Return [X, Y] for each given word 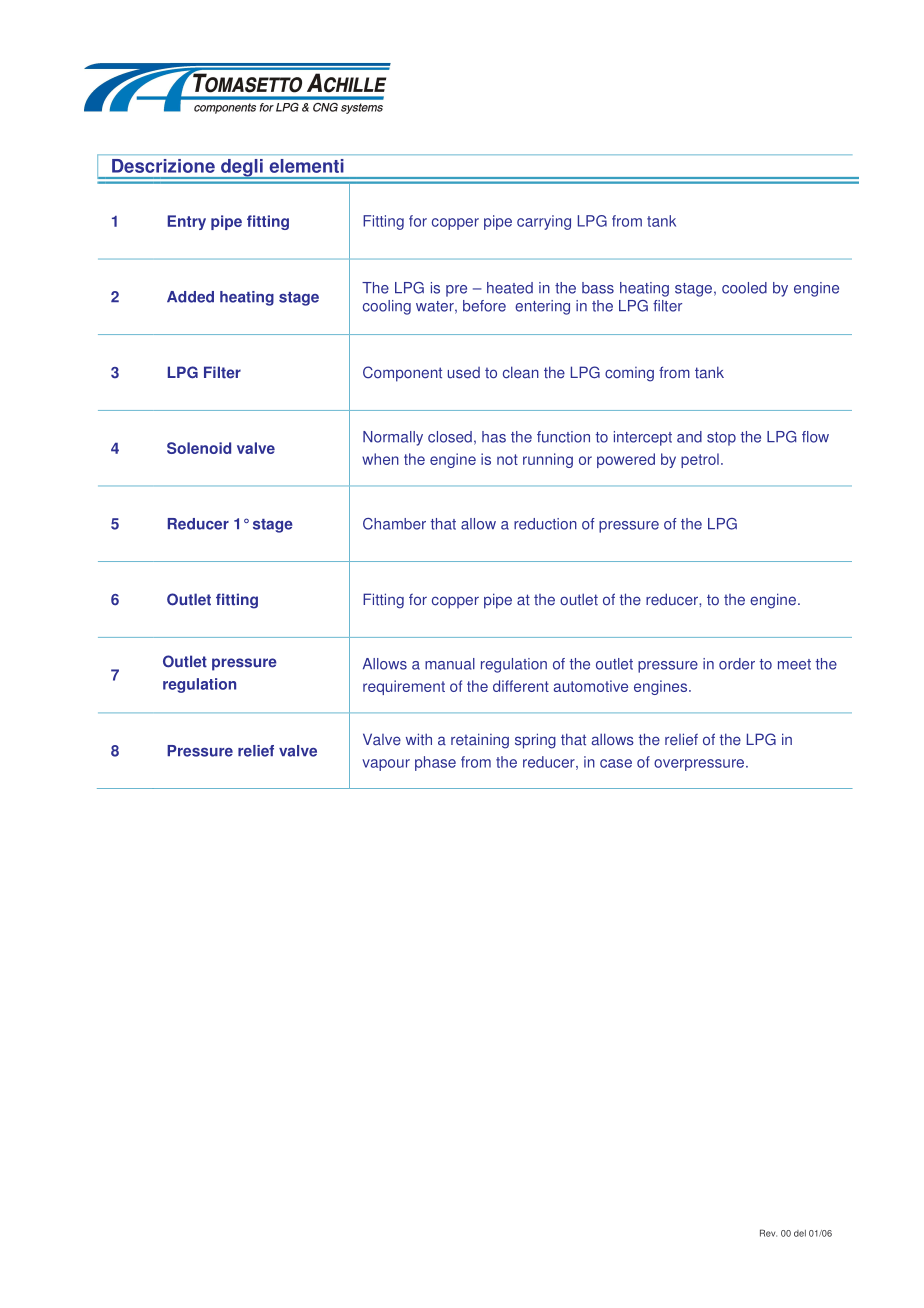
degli [242, 169]
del [800, 1233]
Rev [768, 1233]
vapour [386, 765]
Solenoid [199, 448]
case [616, 763]
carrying [544, 222]
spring [535, 741]
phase [435, 763]
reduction [545, 524]
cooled [744, 288]
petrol [700, 460]
